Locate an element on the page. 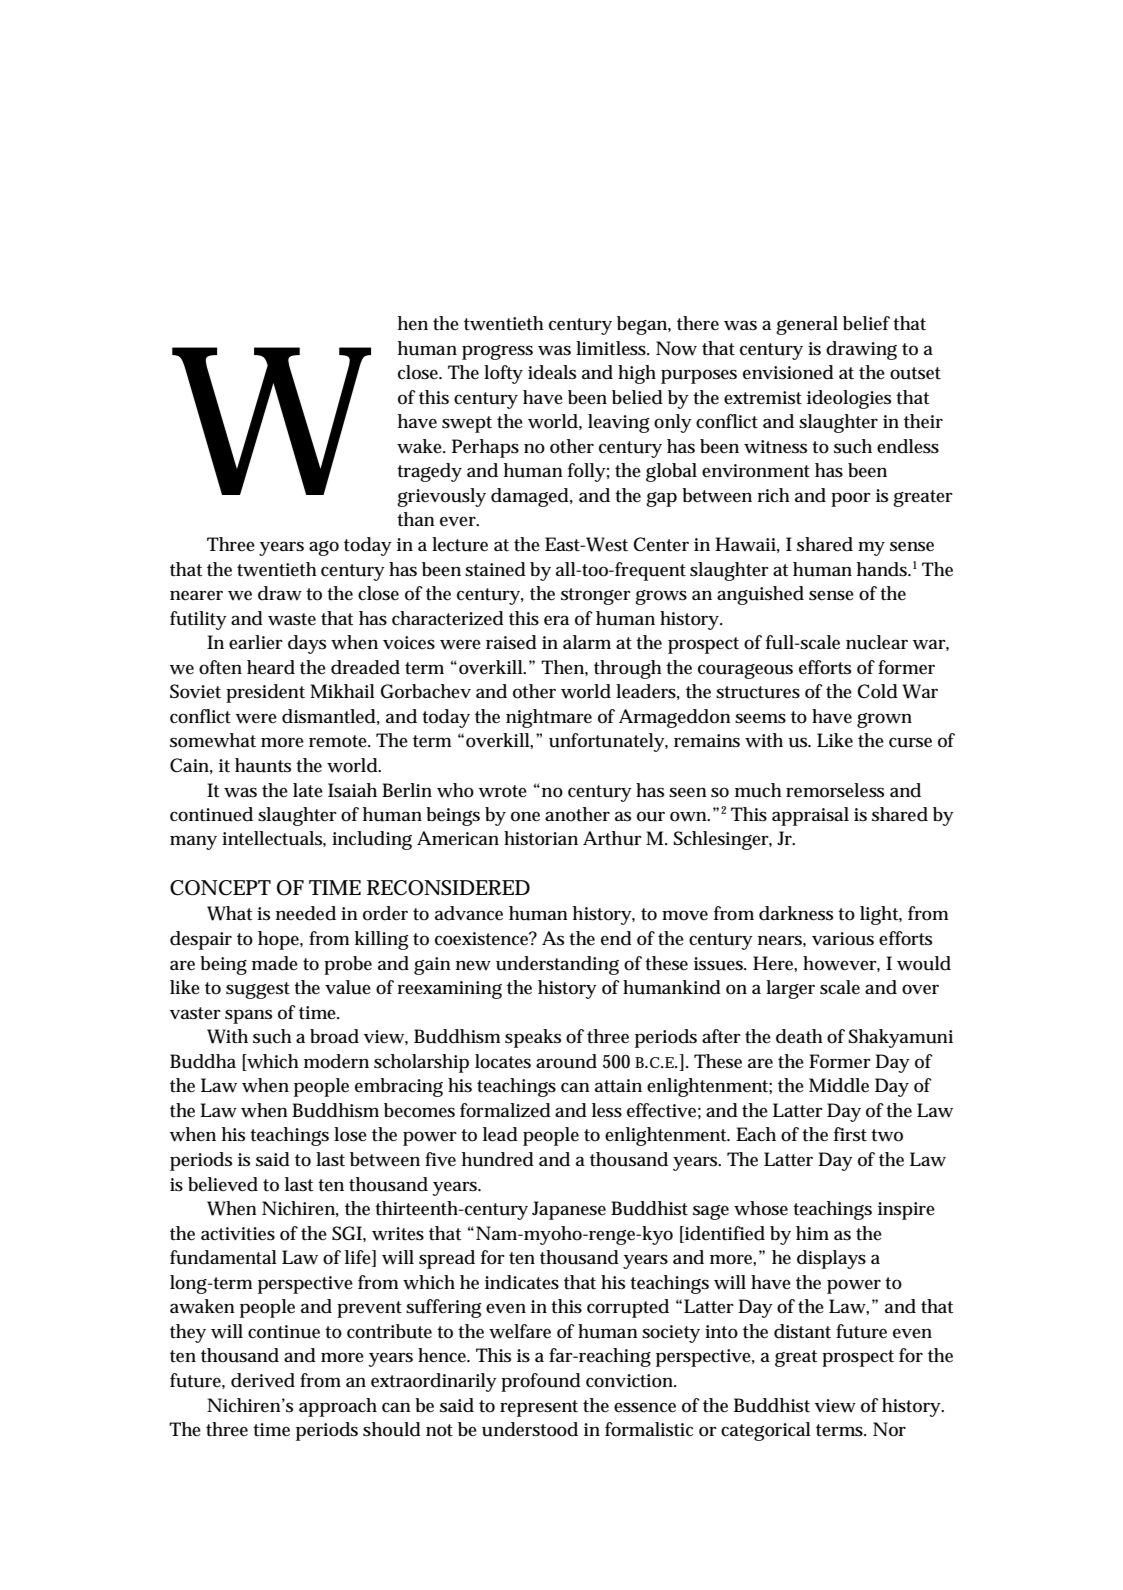 The height and width of the page is (1590, 1123). death is located at coordinates (799, 1036).
